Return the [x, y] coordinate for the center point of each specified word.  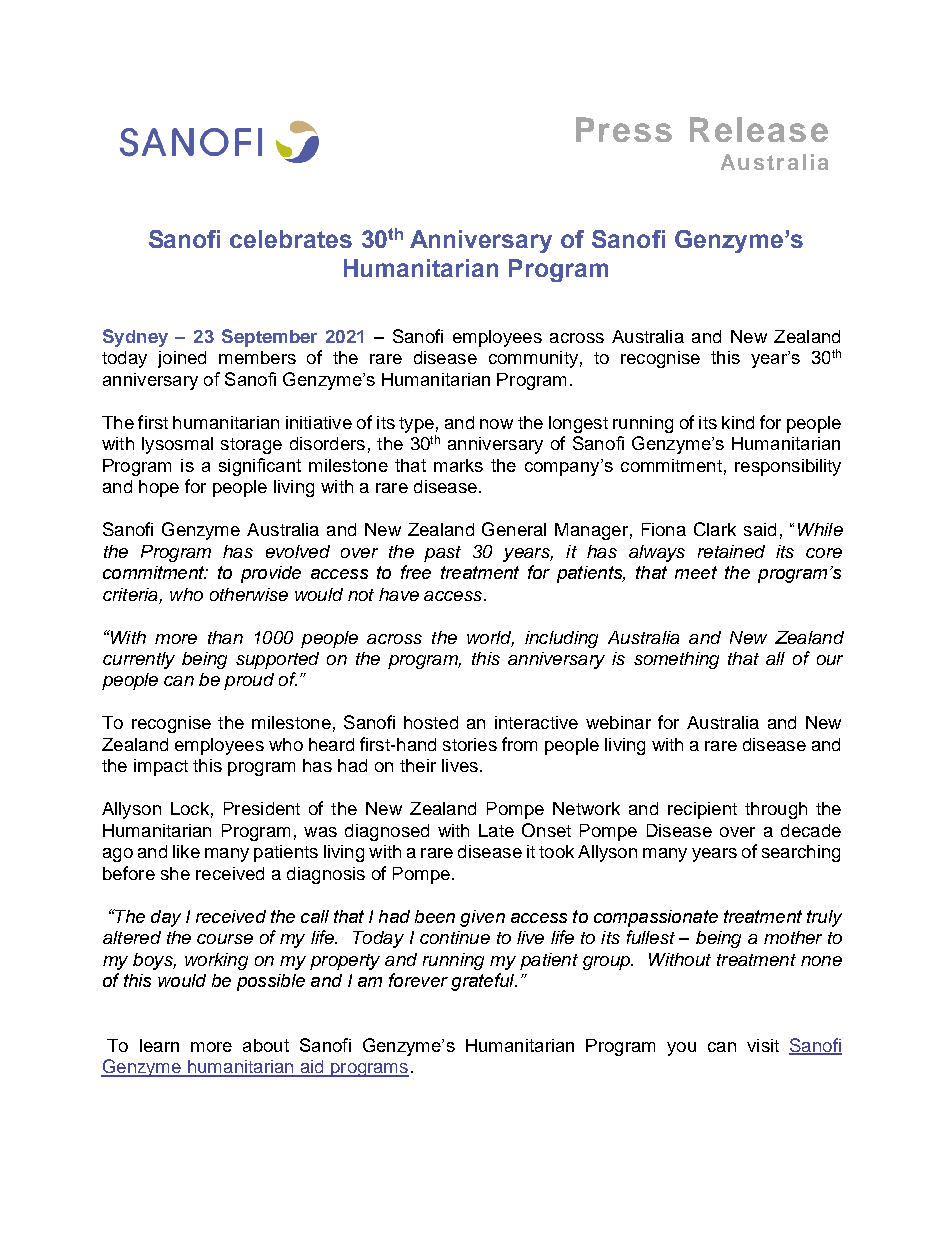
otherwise [249, 594]
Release [759, 129]
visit [763, 1045]
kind [738, 422]
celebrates [291, 239]
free [416, 572]
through [776, 810]
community [533, 359]
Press [624, 129]
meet [696, 572]
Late [496, 830]
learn [159, 1045]
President [262, 808]
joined [182, 359]
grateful [484, 982]
